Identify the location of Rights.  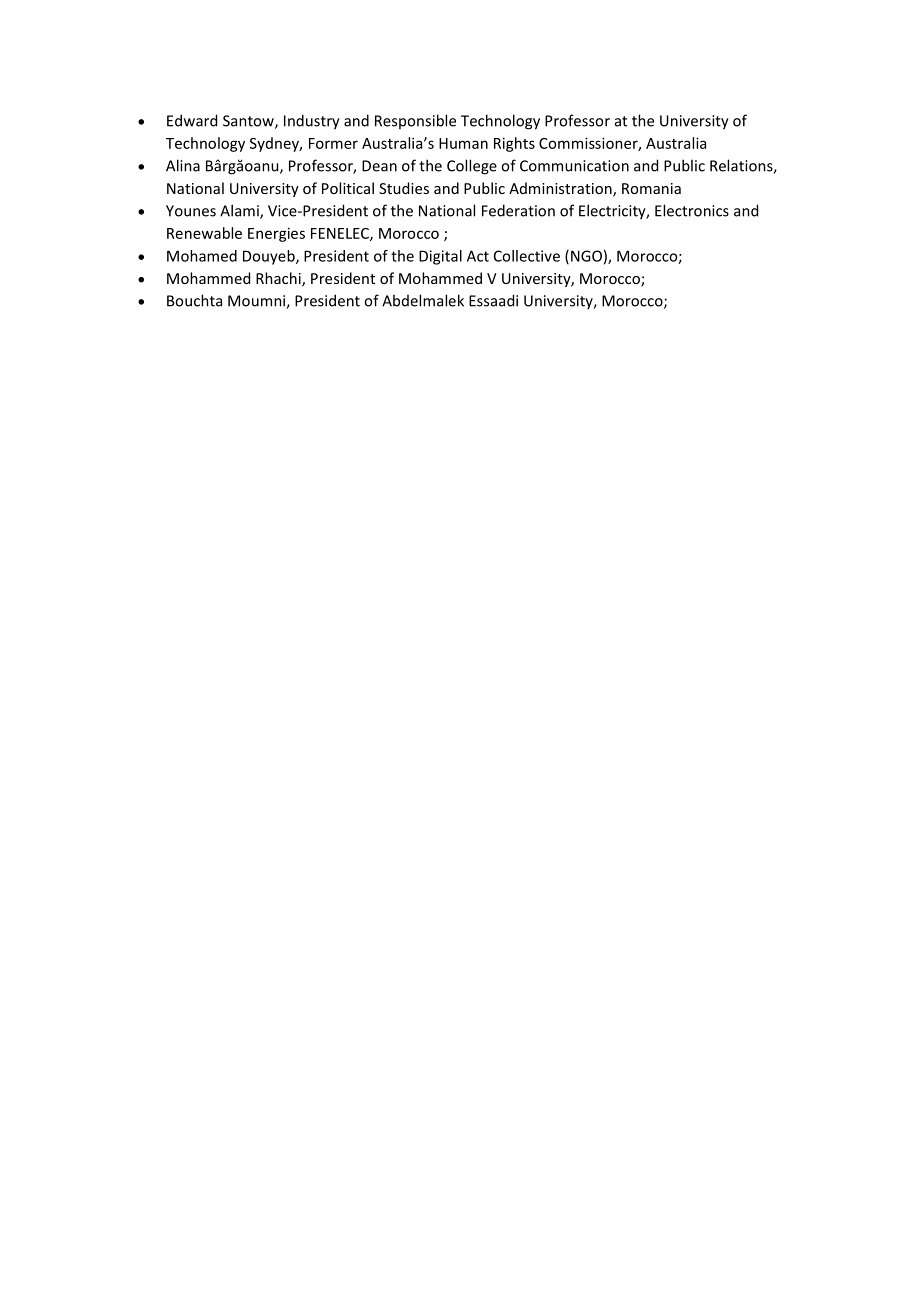
(514, 144).
